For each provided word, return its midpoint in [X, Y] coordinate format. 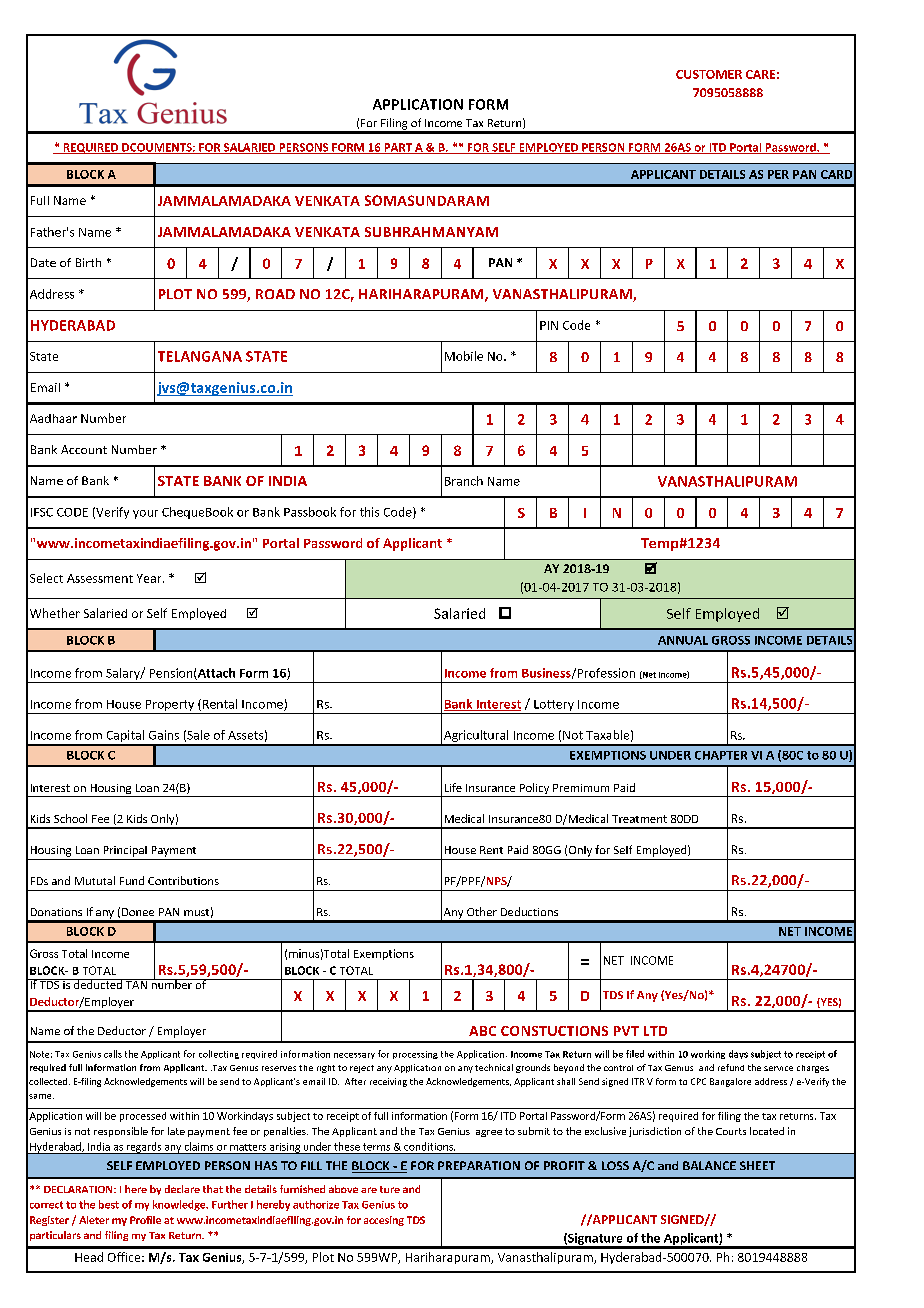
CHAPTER [721, 755]
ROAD [275, 294]
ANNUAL [683, 640]
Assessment [100, 578]
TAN [136, 984]
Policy [534, 790]
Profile [145, 1220]
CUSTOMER [709, 74]
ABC [482, 1031]
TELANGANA [200, 356]
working [708, 1054]
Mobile [464, 356]
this [369, 512]
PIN [549, 325]
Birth [88, 262]
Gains [164, 735]
